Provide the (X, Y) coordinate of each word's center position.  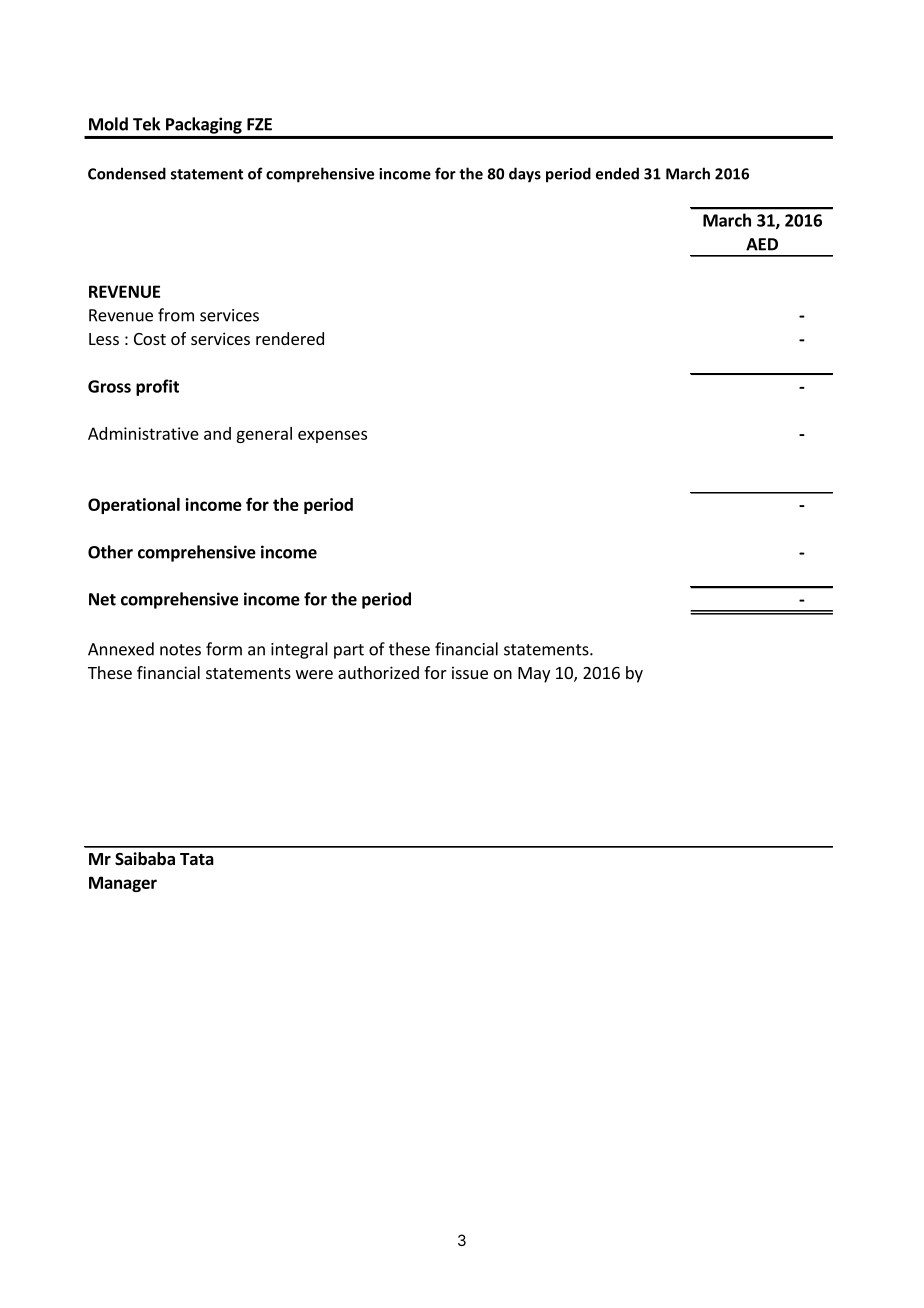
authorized (378, 672)
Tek (146, 124)
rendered (290, 338)
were (314, 674)
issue (470, 672)
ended (617, 173)
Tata (197, 859)
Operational (134, 506)
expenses (332, 436)
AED (762, 244)
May (534, 675)
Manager (123, 884)
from (176, 315)
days (525, 175)
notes (180, 650)
